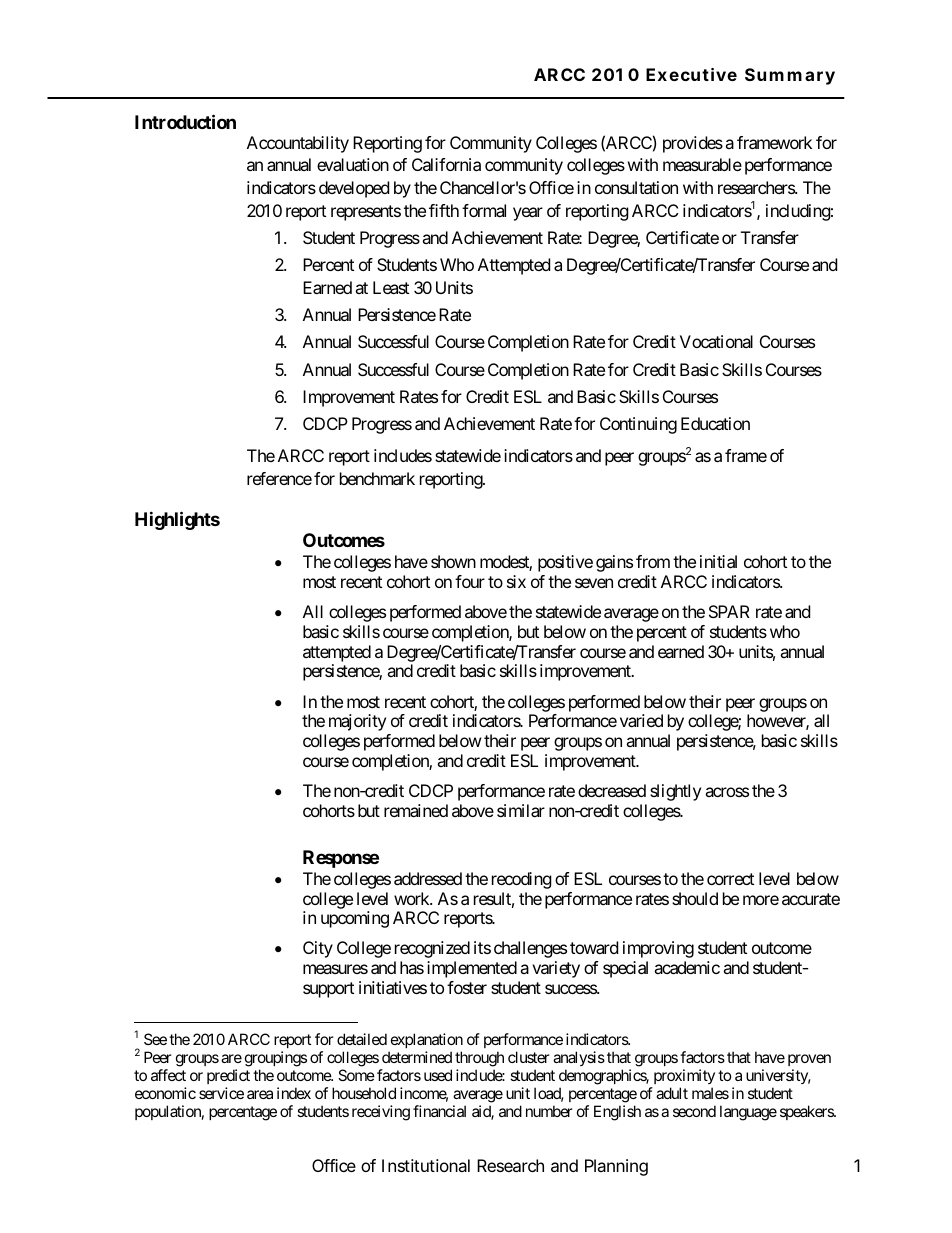  Describe the element at coordinates (446, 164) in the screenshot. I see `California` at that location.
